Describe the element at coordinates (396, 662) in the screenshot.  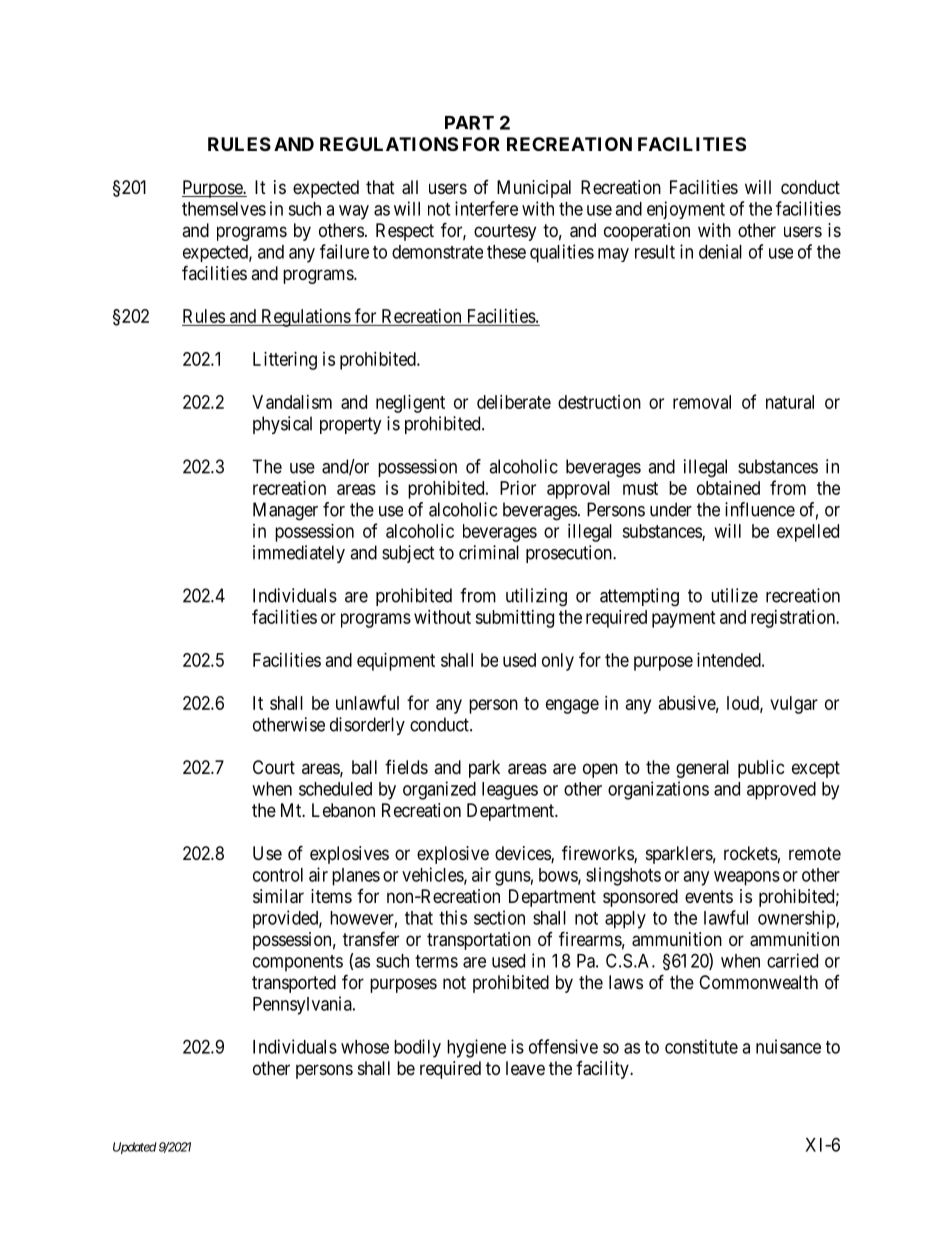
I see `equipment` at that location.
